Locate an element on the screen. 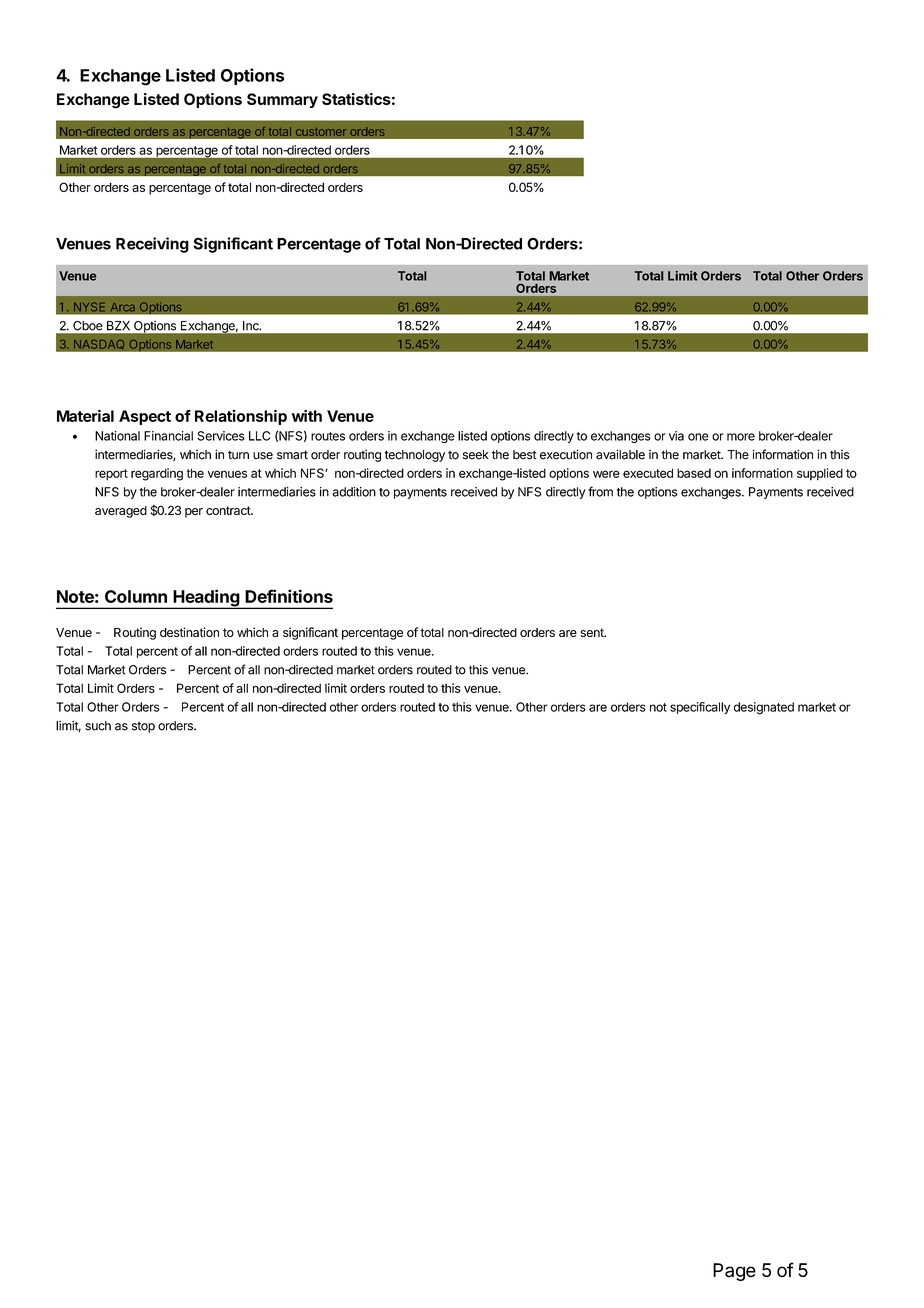 This screenshot has width=924, height=1308. Page is located at coordinates (734, 1272).
